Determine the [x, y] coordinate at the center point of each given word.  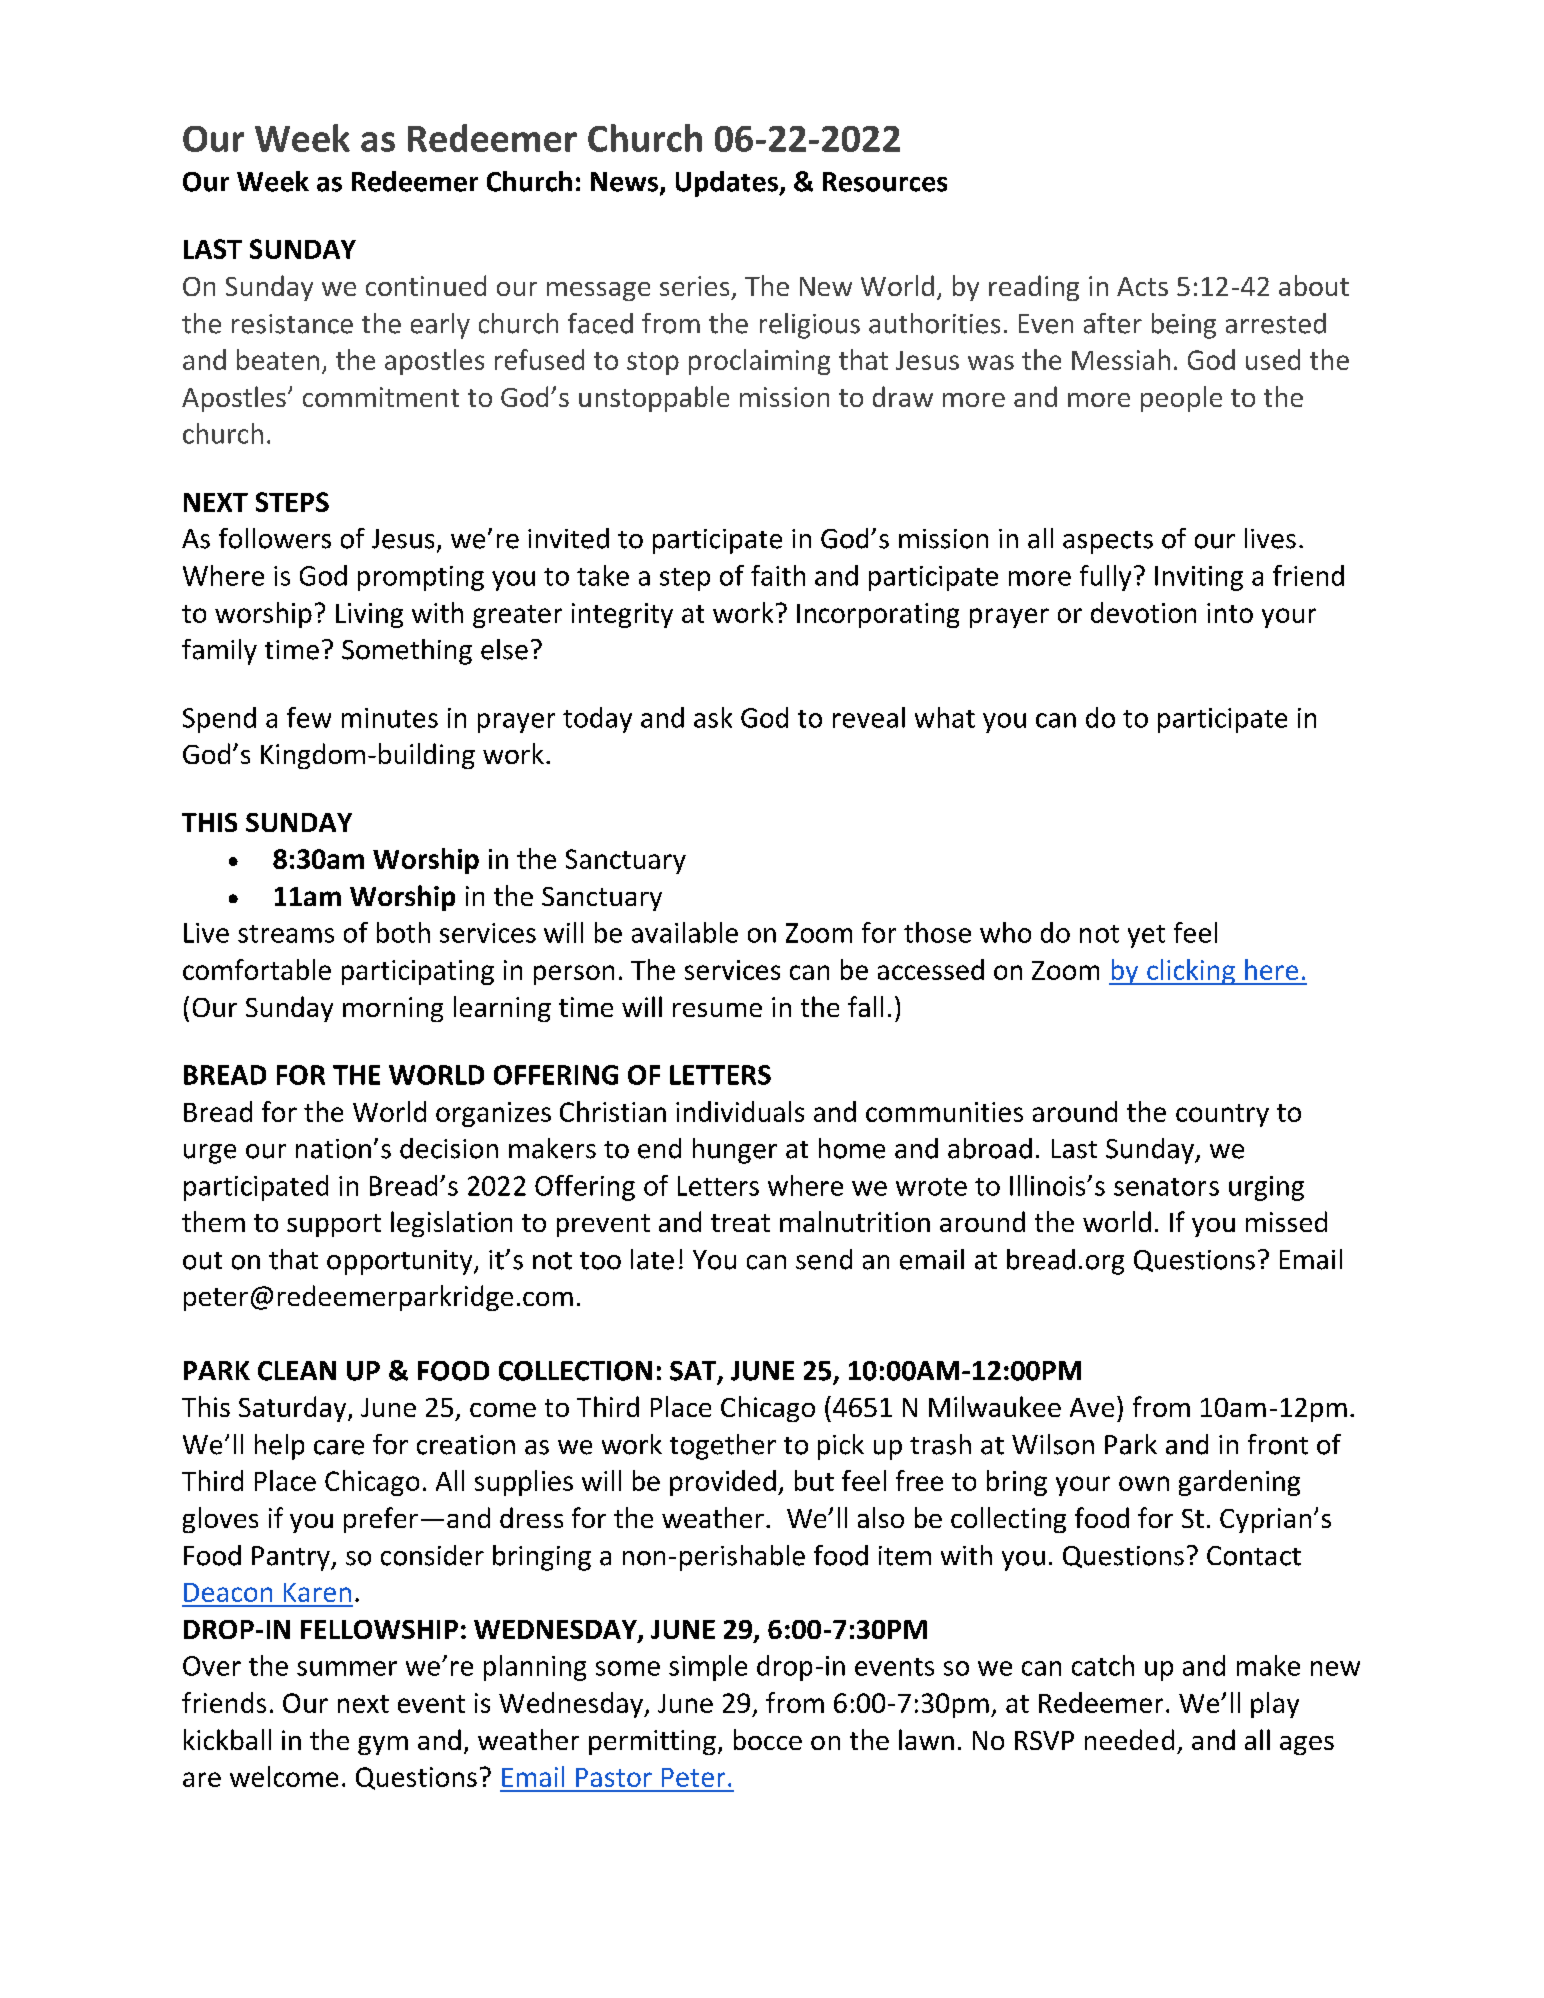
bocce [768, 1739]
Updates [728, 184]
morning [393, 1009]
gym [383, 1745]
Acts [1142, 286]
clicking [1191, 972]
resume [717, 1010]
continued [426, 285]
